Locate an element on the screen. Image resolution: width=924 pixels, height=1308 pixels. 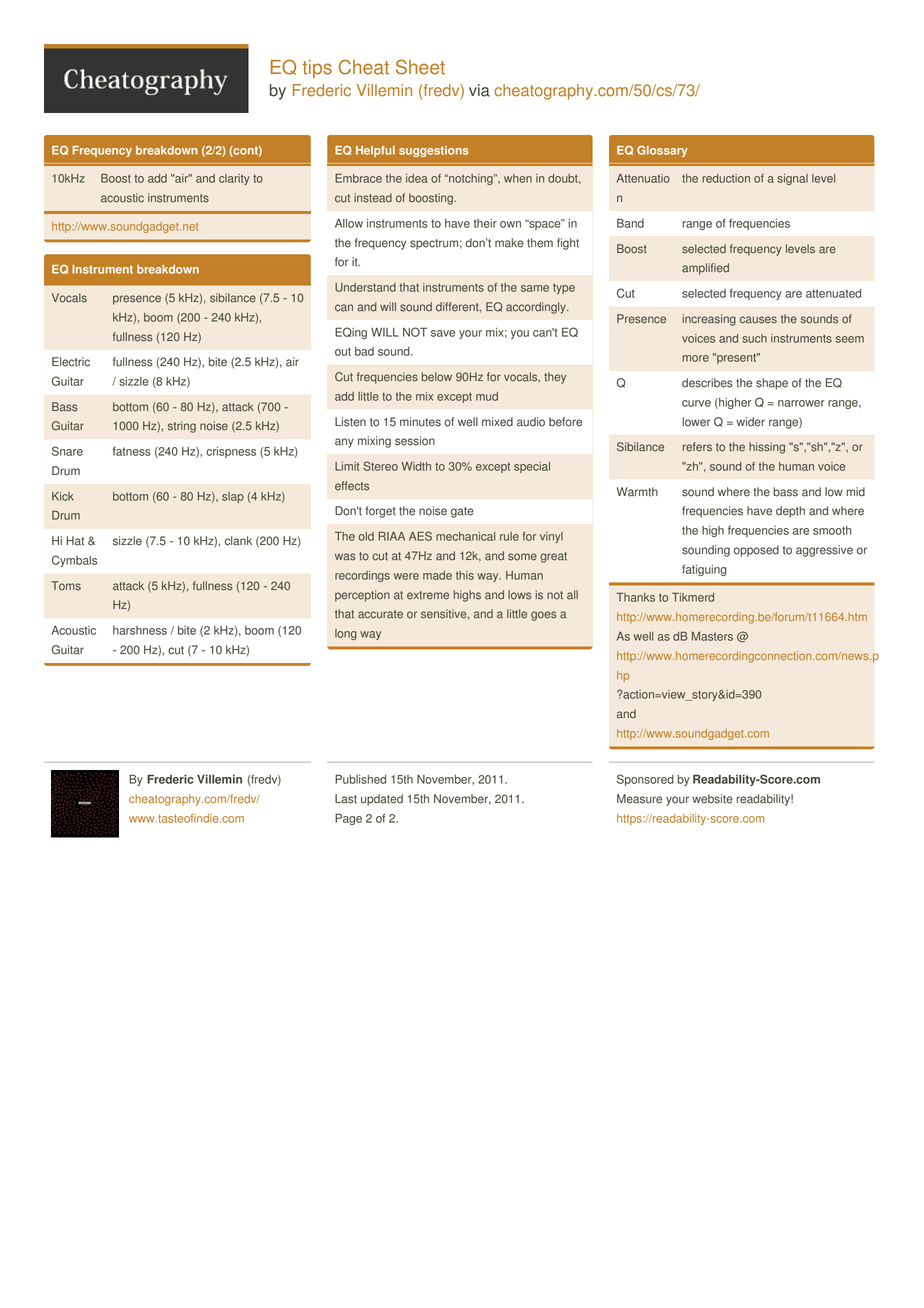
clank is located at coordinates (238, 541).
